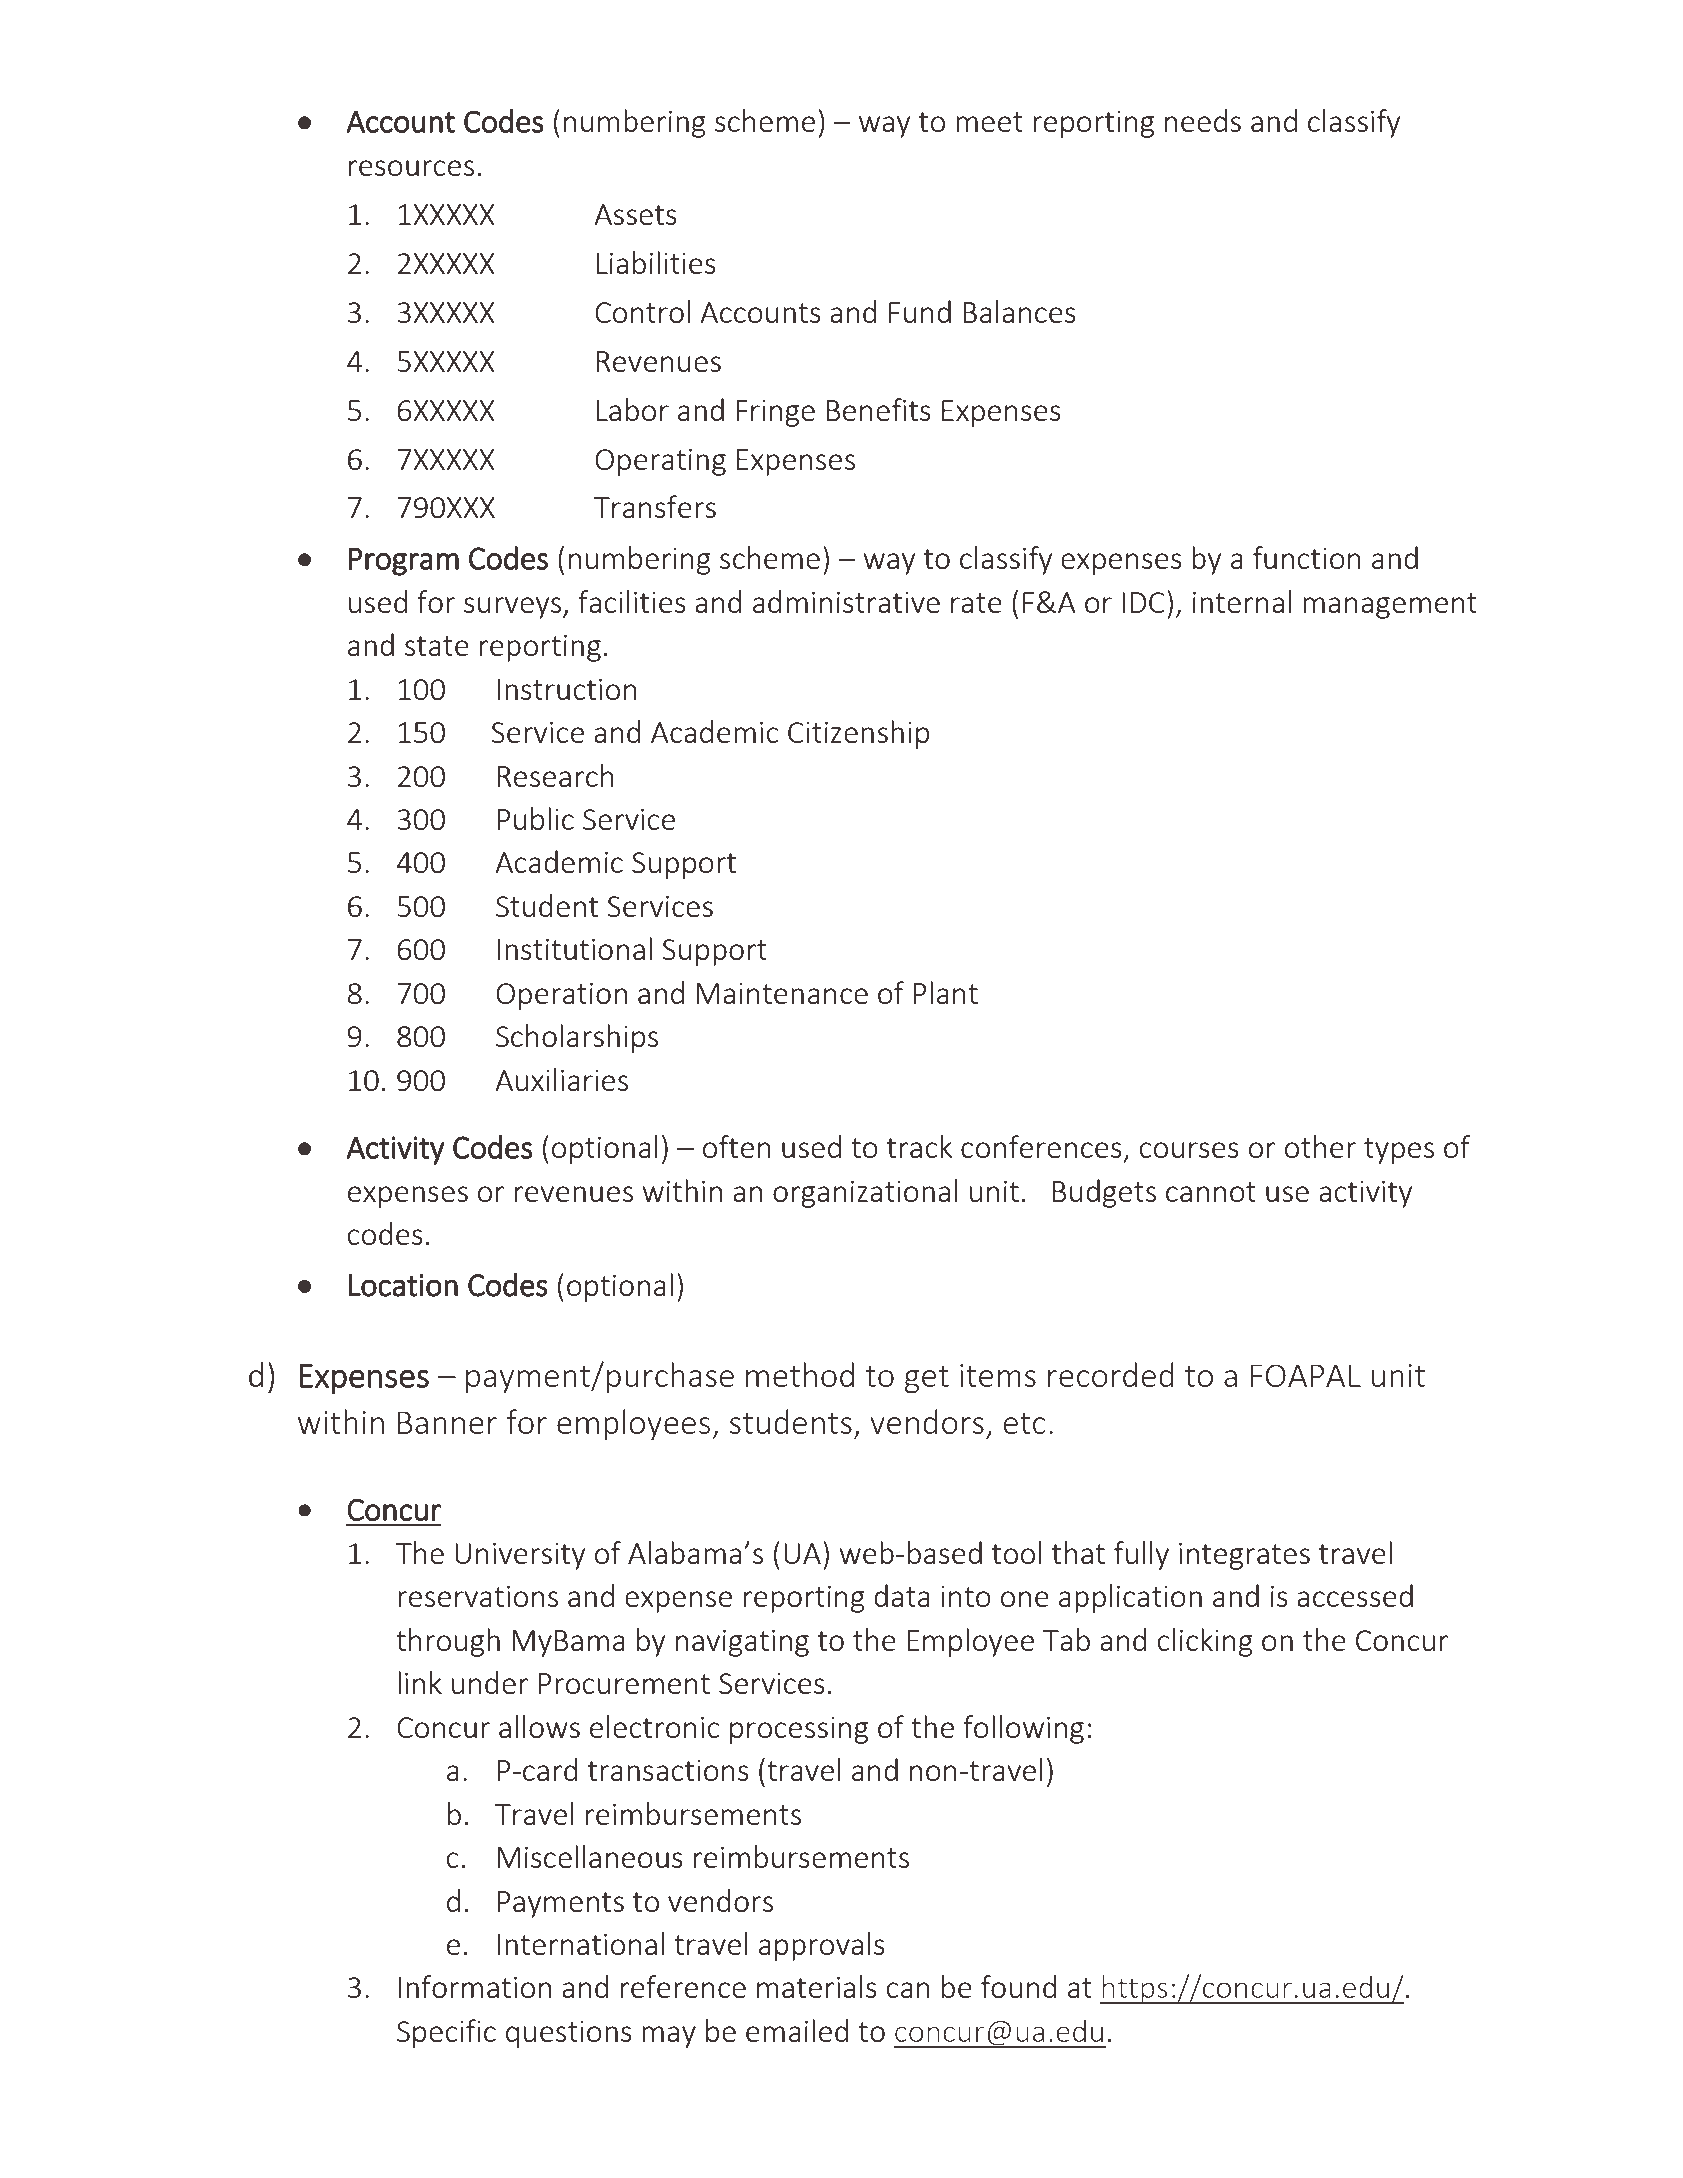 This screenshot has height=2178, width=1683. I want to click on accessed, so click(1355, 1595).
